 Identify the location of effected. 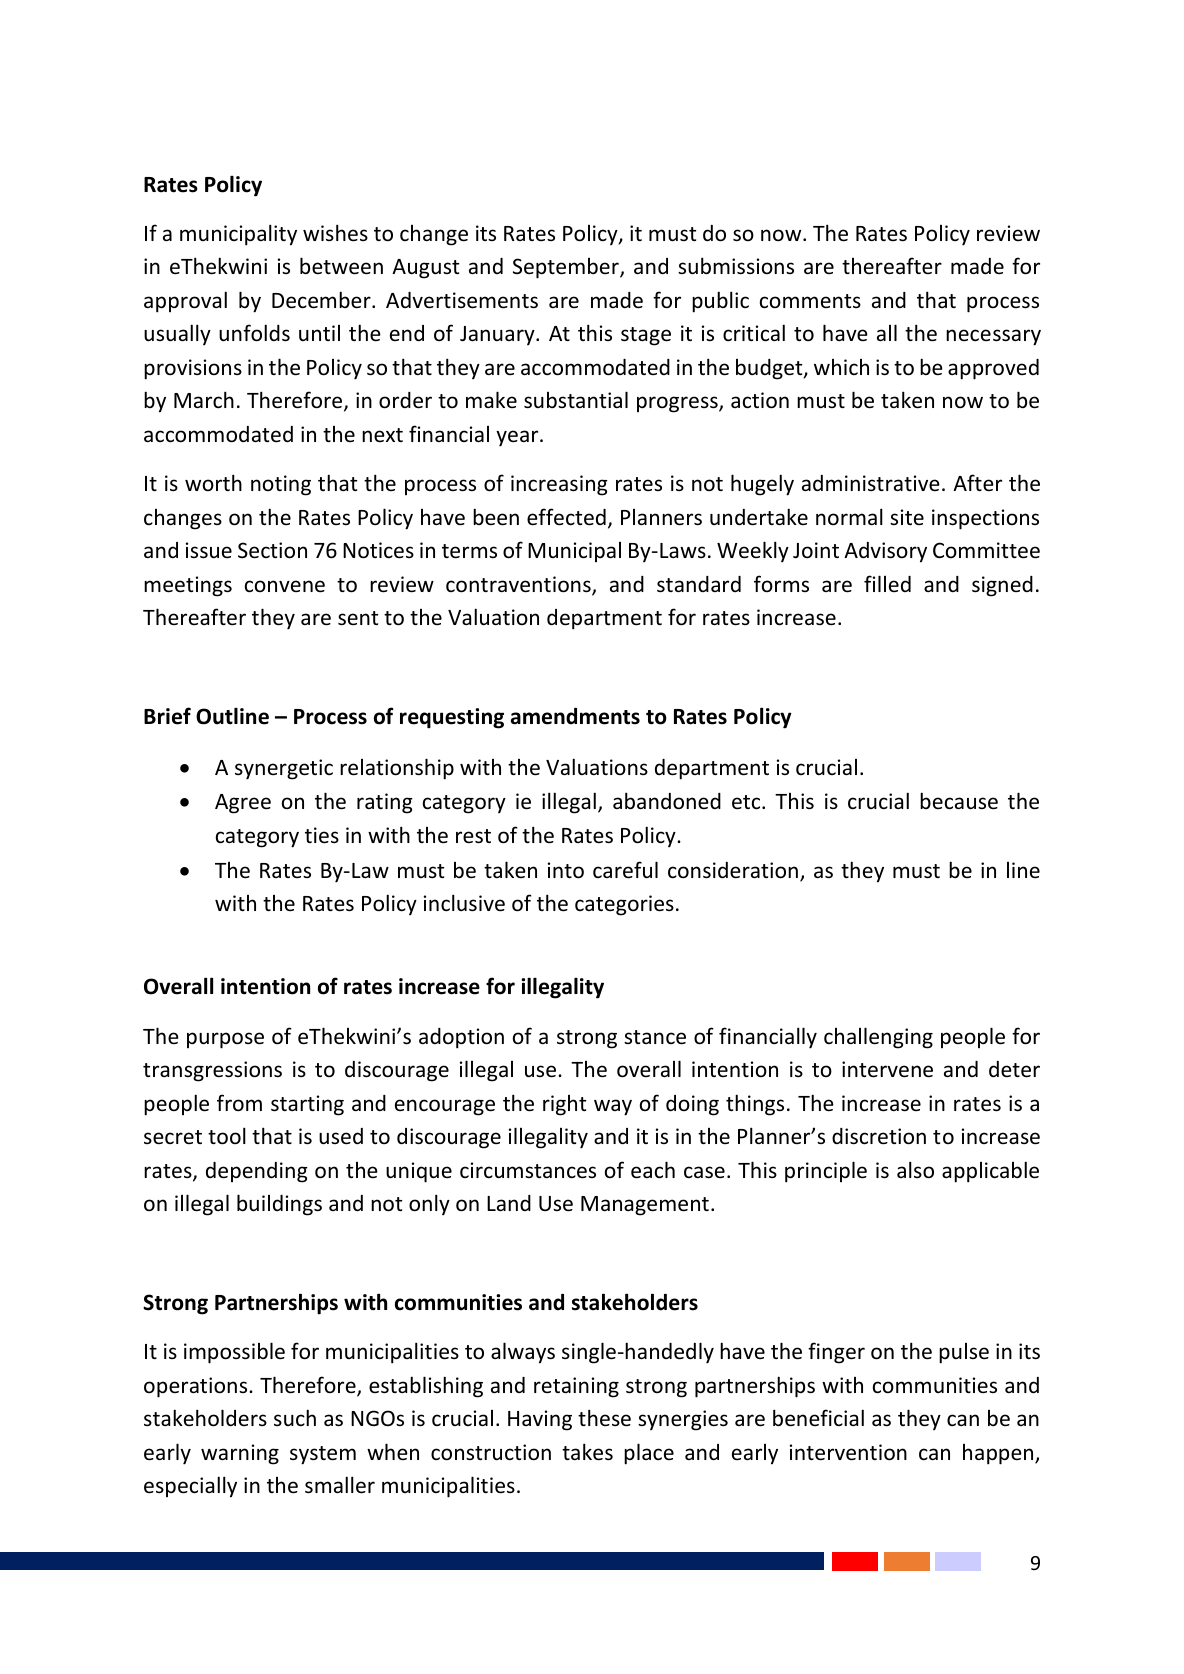
(566, 517).
